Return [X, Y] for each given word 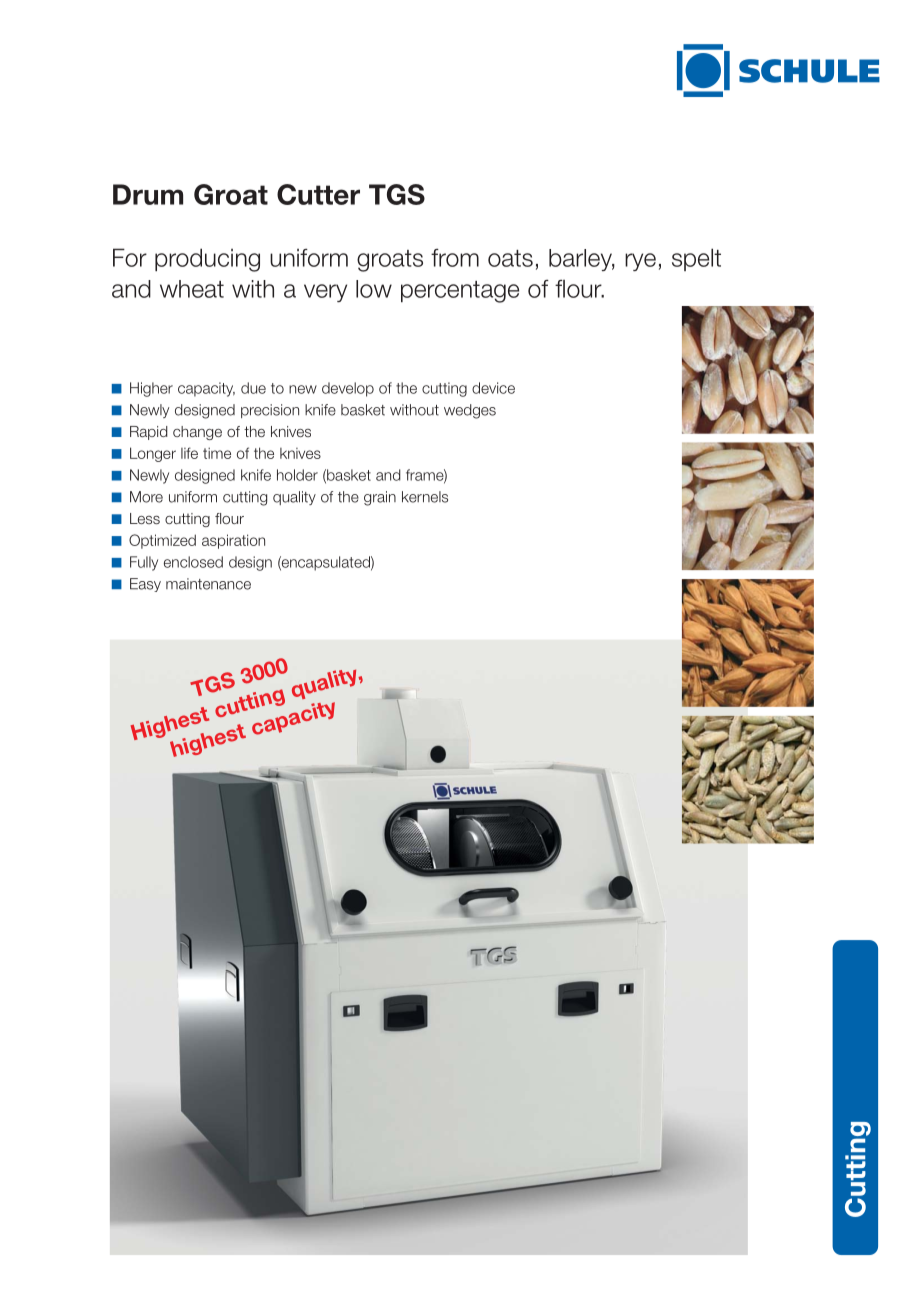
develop [348, 389]
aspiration [233, 541]
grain [380, 498]
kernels [425, 497]
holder [297, 475]
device [493, 388]
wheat [192, 289]
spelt [696, 259]
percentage [460, 292]
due [253, 388]
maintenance [208, 584]
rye [640, 262]
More [146, 497]
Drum [148, 194]
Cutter [318, 194]
